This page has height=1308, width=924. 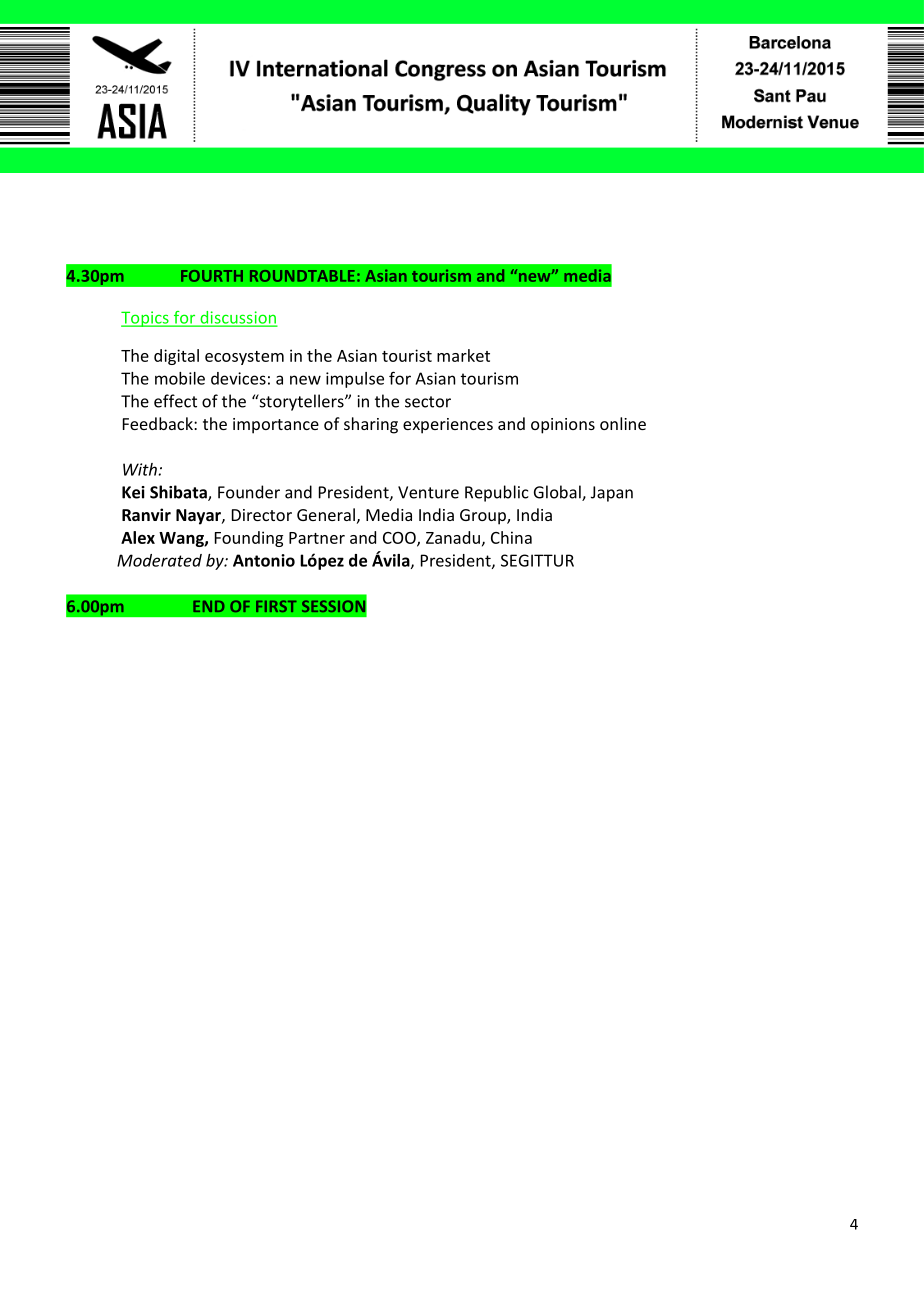 What do you see at coordinates (176, 357) in the page?
I see `digital` at bounding box center [176, 357].
